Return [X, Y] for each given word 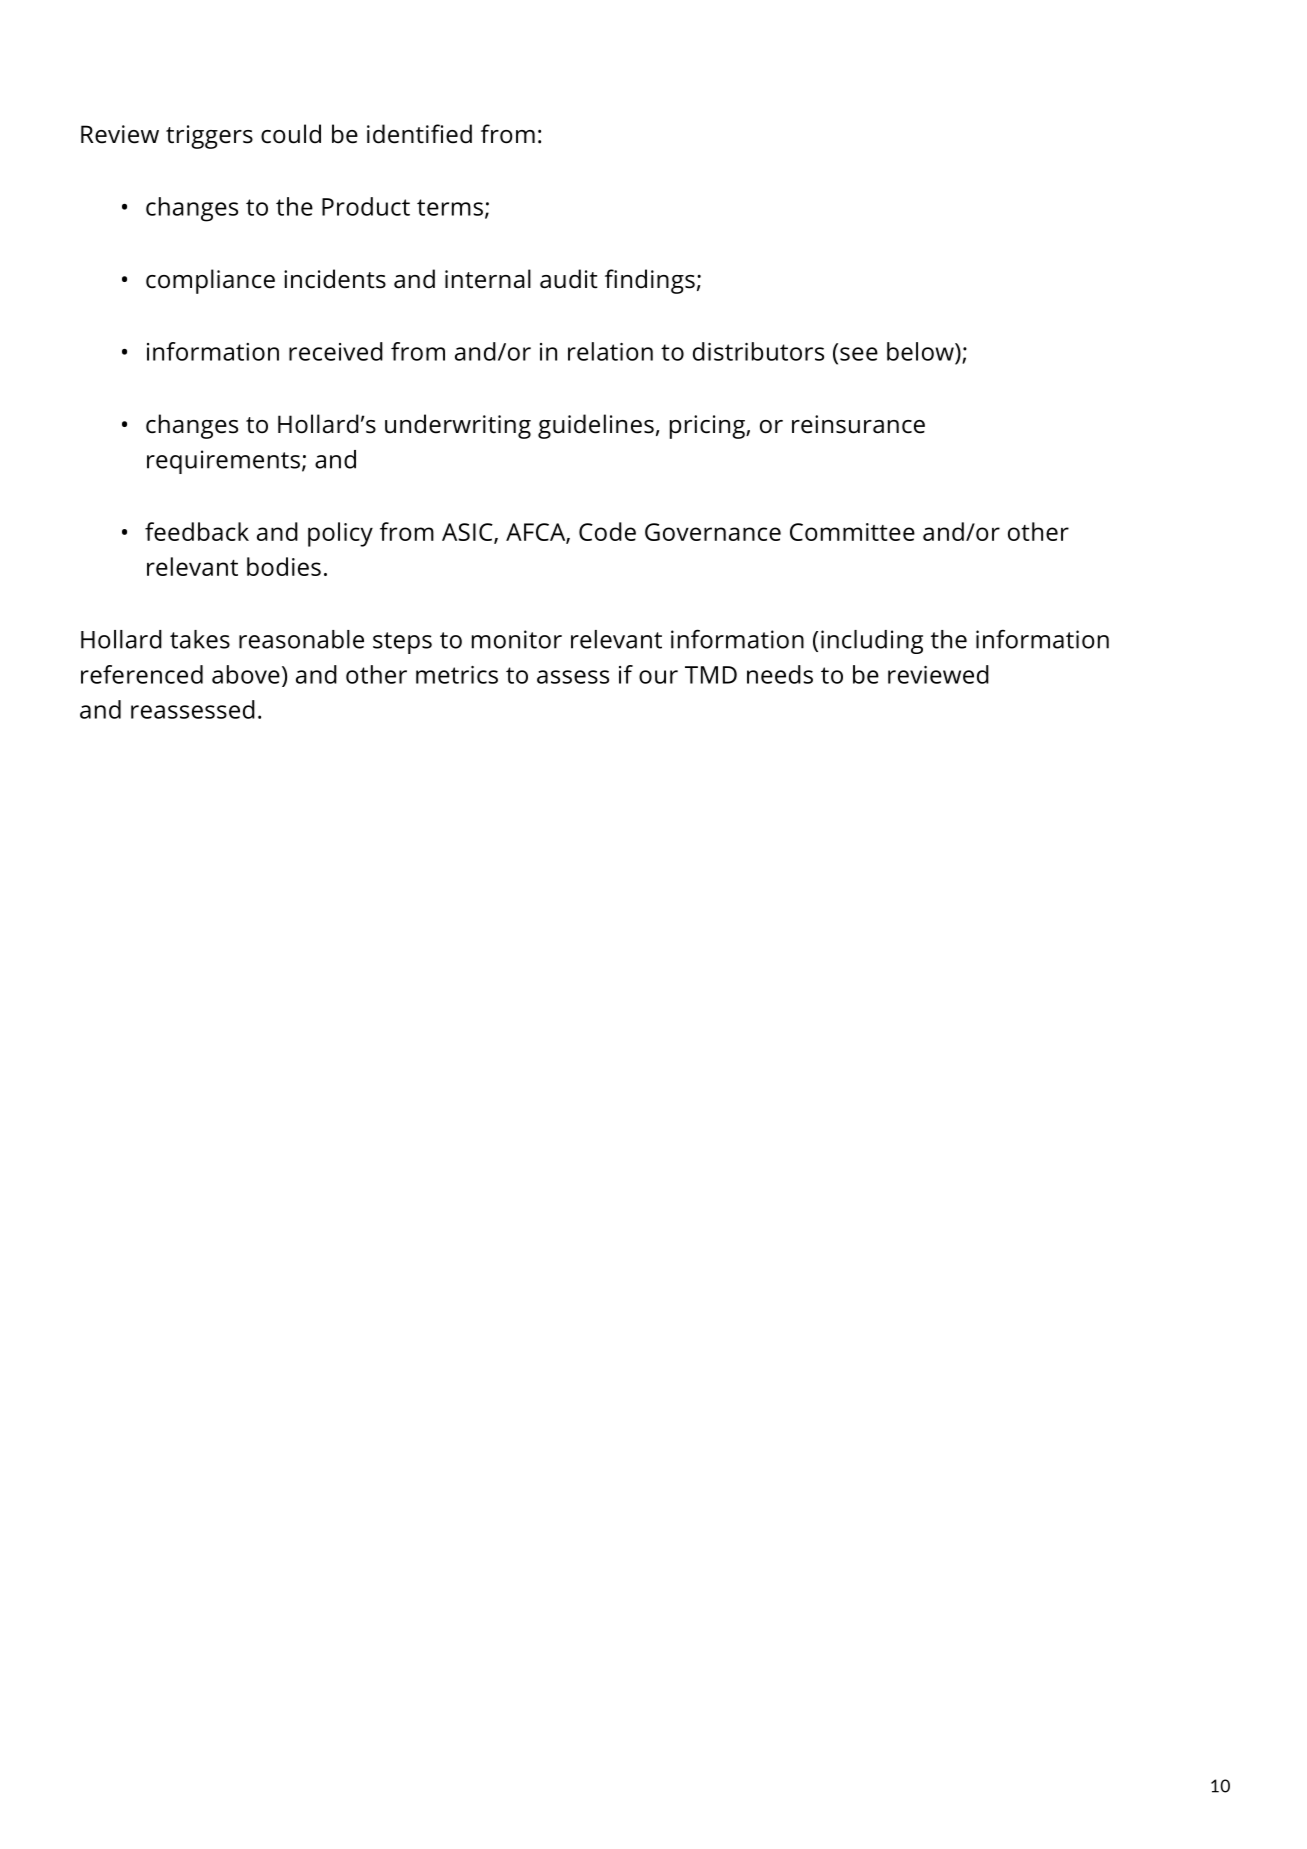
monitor [517, 639]
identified [419, 134]
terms [450, 207]
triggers [209, 137]
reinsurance [858, 424]
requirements [223, 462]
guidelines [596, 426]
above [246, 674]
